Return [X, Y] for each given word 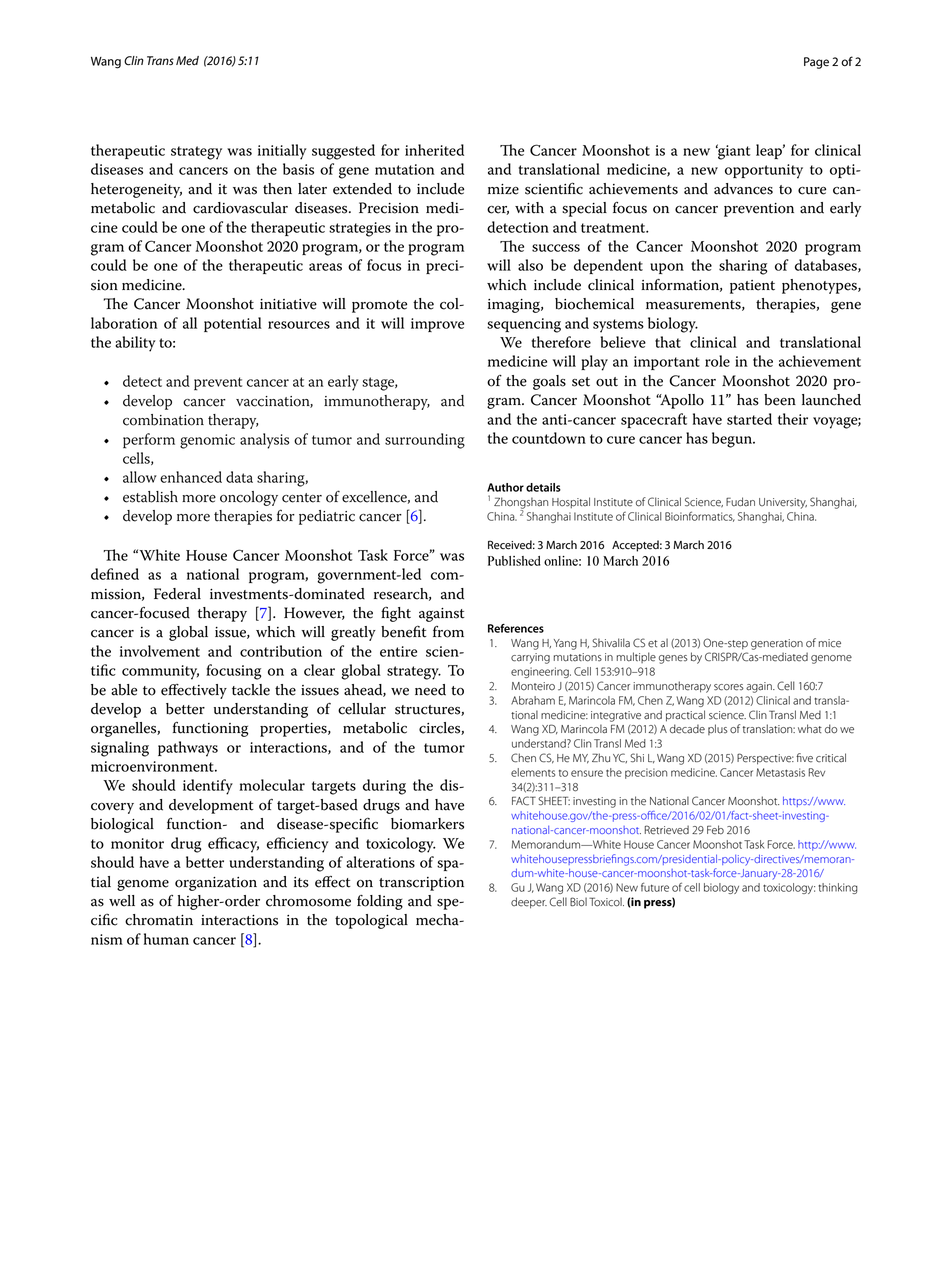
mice [830, 643]
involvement [160, 651]
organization [216, 884]
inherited [434, 150]
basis [298, 169]
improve [437, 325]
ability [135, 344]
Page [816, 63]
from [448, 632]
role [717, 361]
